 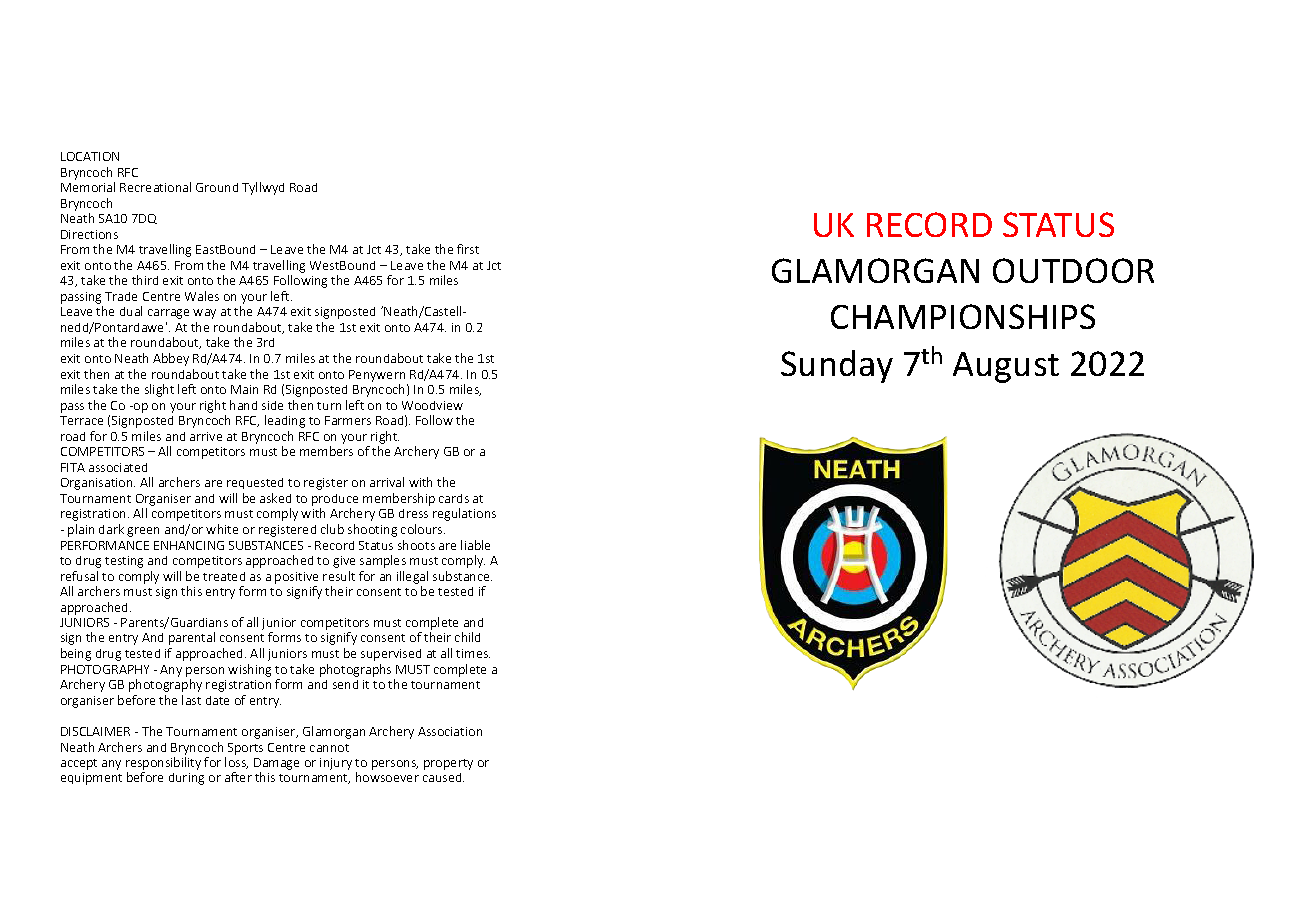 I want to click on first, so click(x=468, y=249).
